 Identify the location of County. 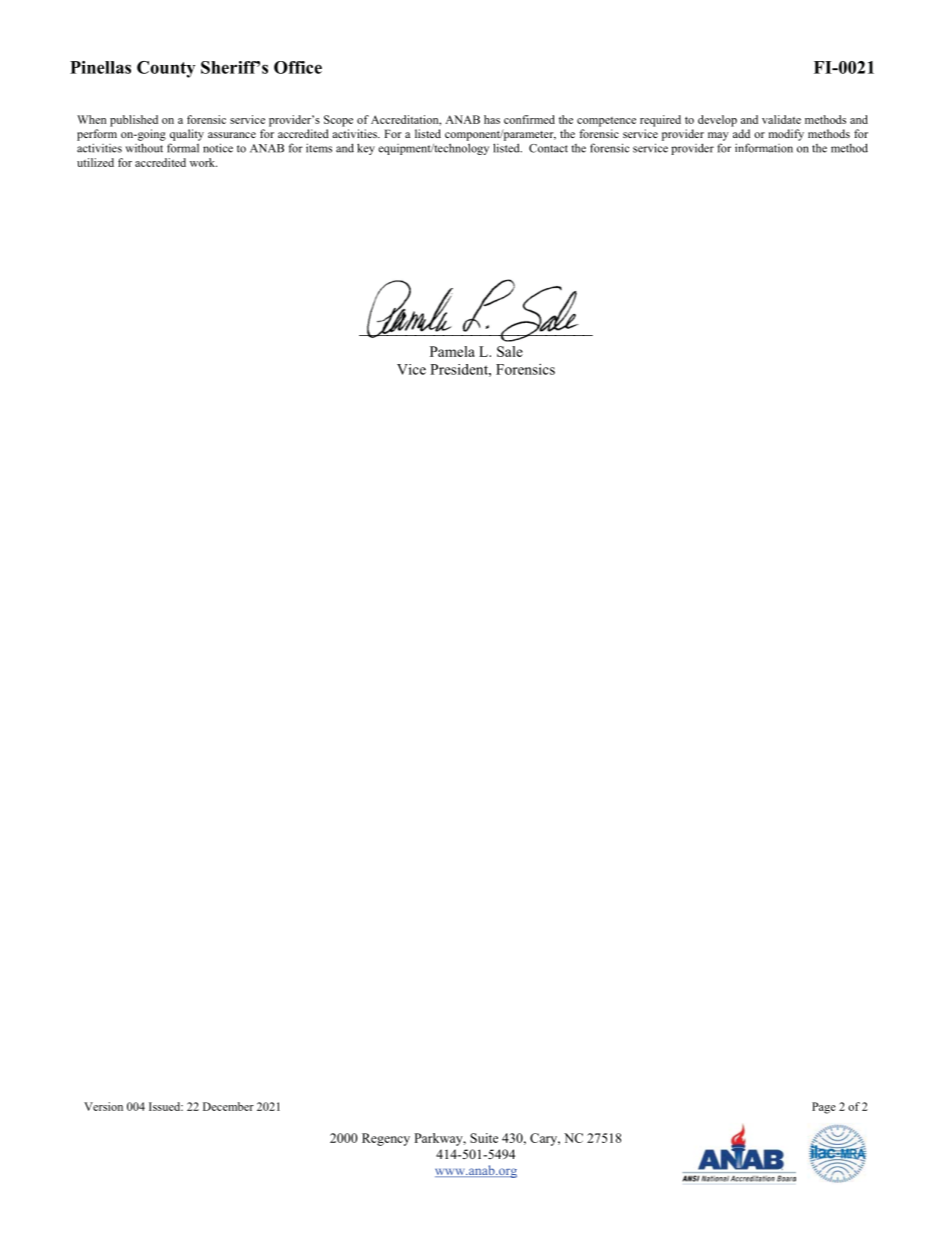
(166, 69).
